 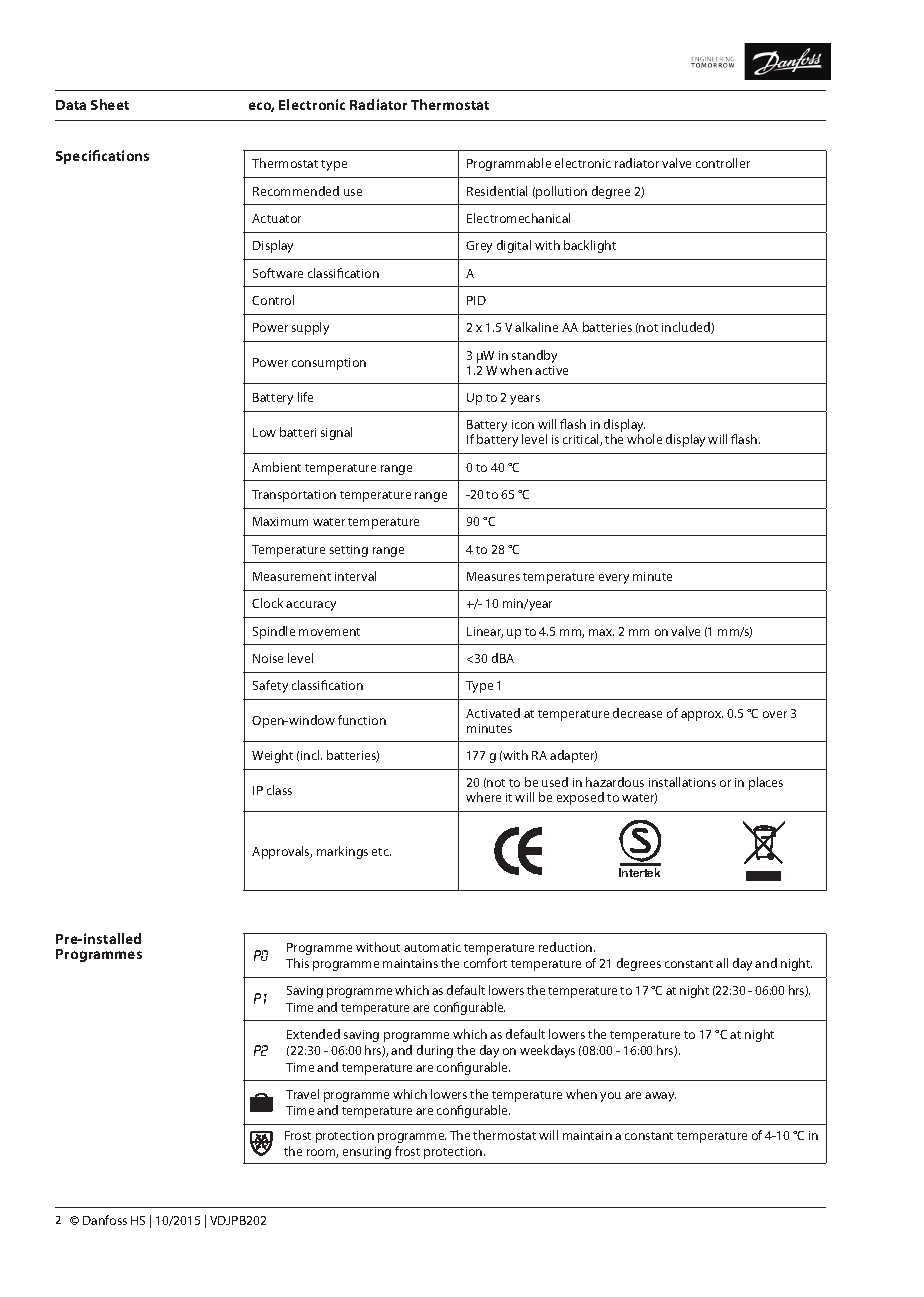 What do you see at coordinates (278, 273) in the screenshot?
I see `Software` at bounding box center [278, 273].
